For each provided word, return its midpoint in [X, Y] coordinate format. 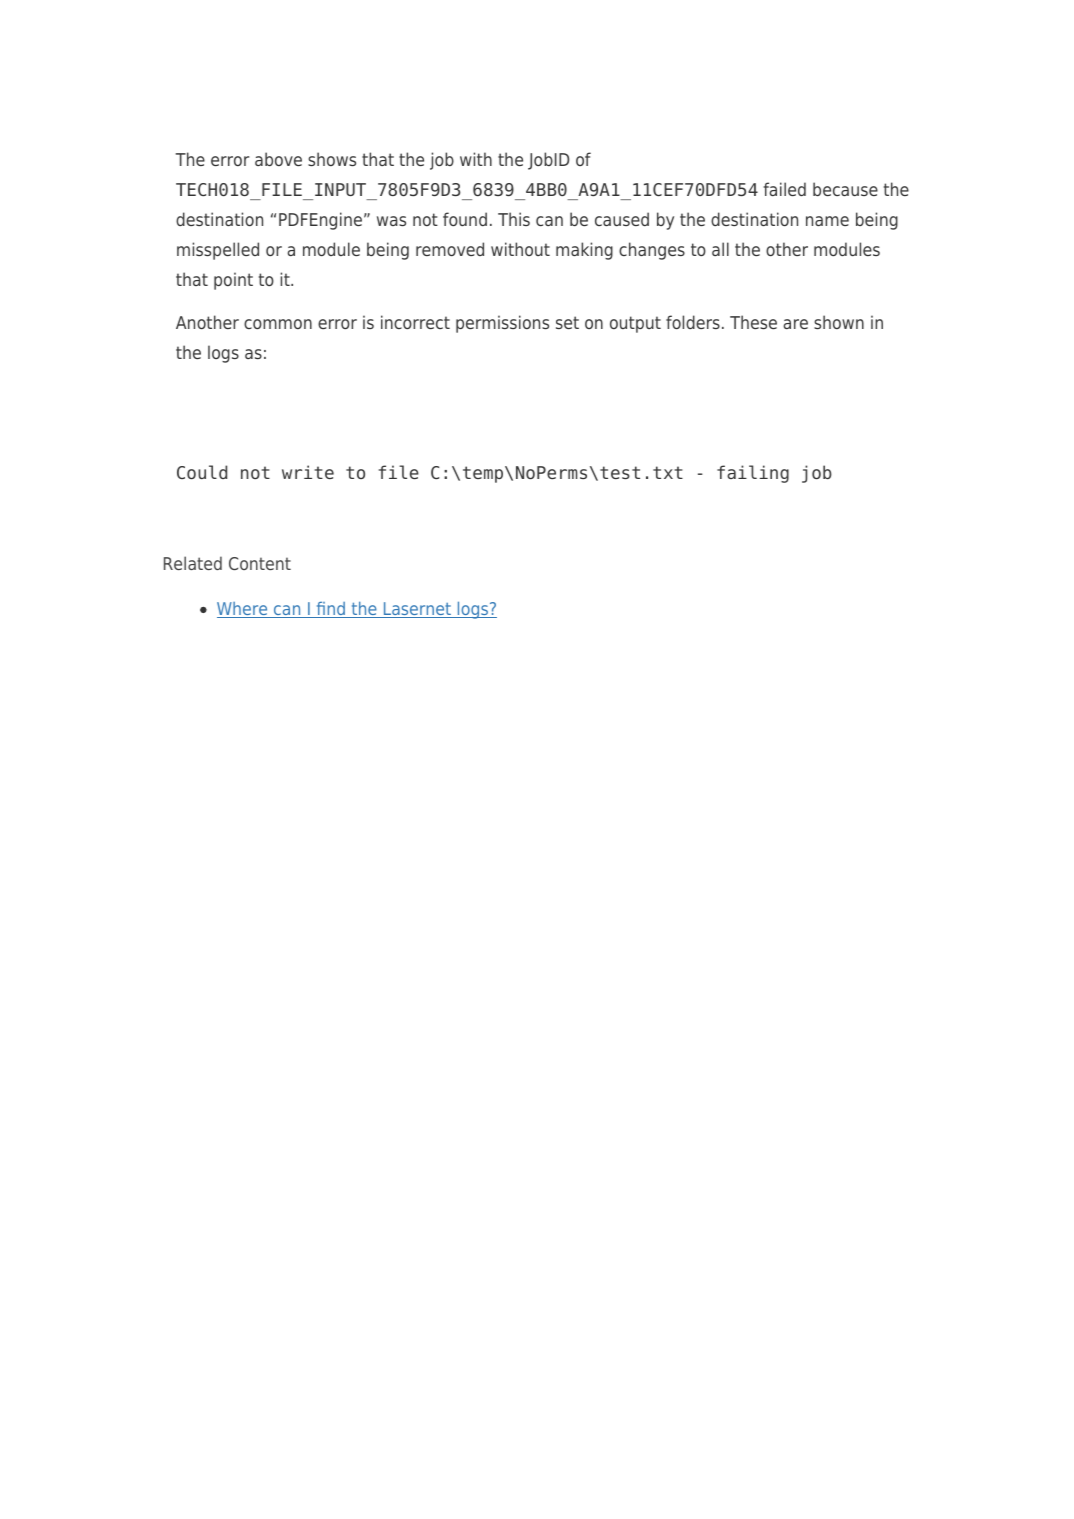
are [795, 324]
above [278, 159]
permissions [502, 324]
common [278, 324]
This [514, 219]
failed [784, 189]
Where [243, 610]
